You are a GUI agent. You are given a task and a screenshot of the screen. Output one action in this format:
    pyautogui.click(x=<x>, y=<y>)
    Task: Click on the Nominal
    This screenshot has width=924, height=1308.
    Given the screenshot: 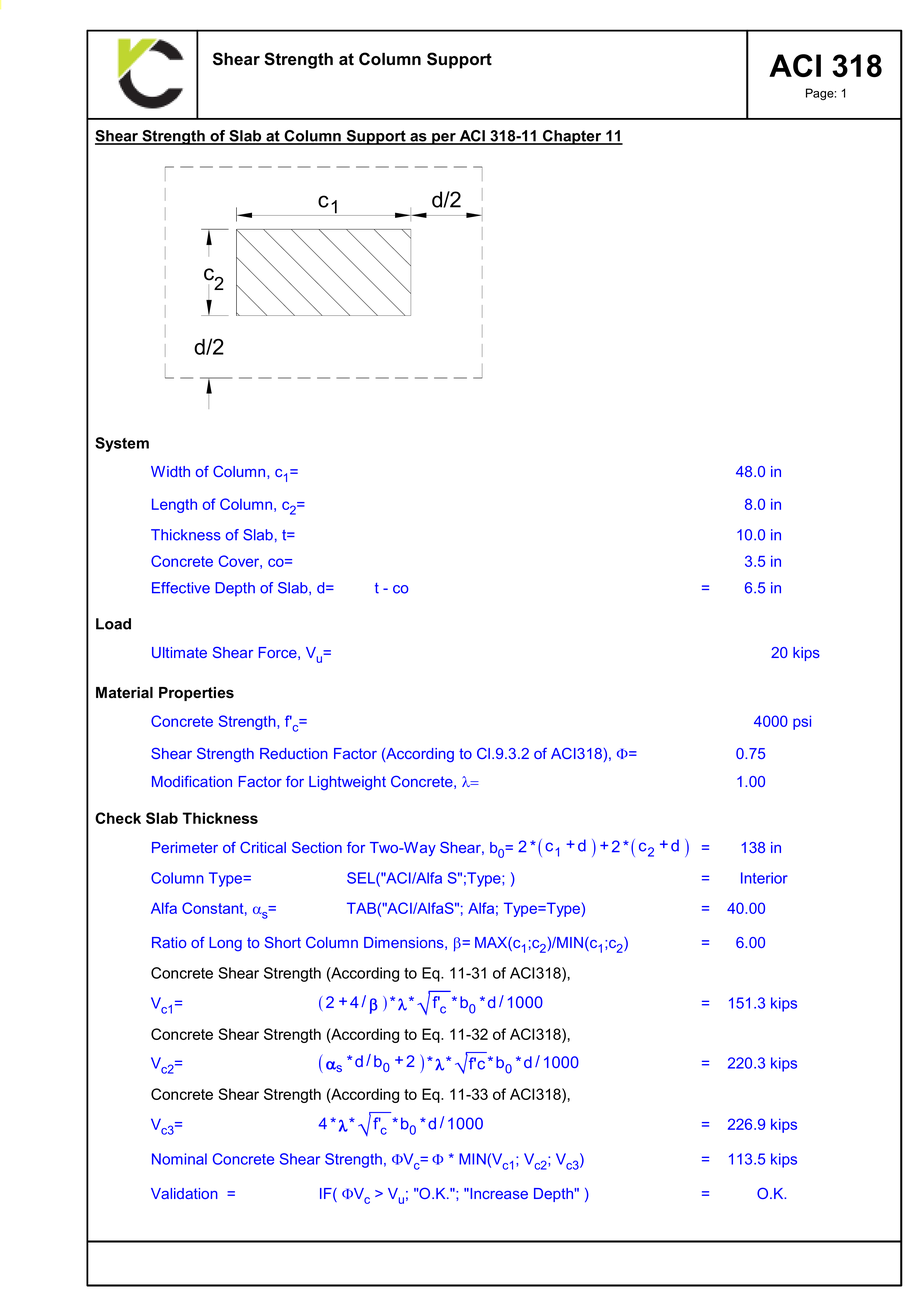 What is the action you would take?
    pyautogui.click(x=179, y=1159)
